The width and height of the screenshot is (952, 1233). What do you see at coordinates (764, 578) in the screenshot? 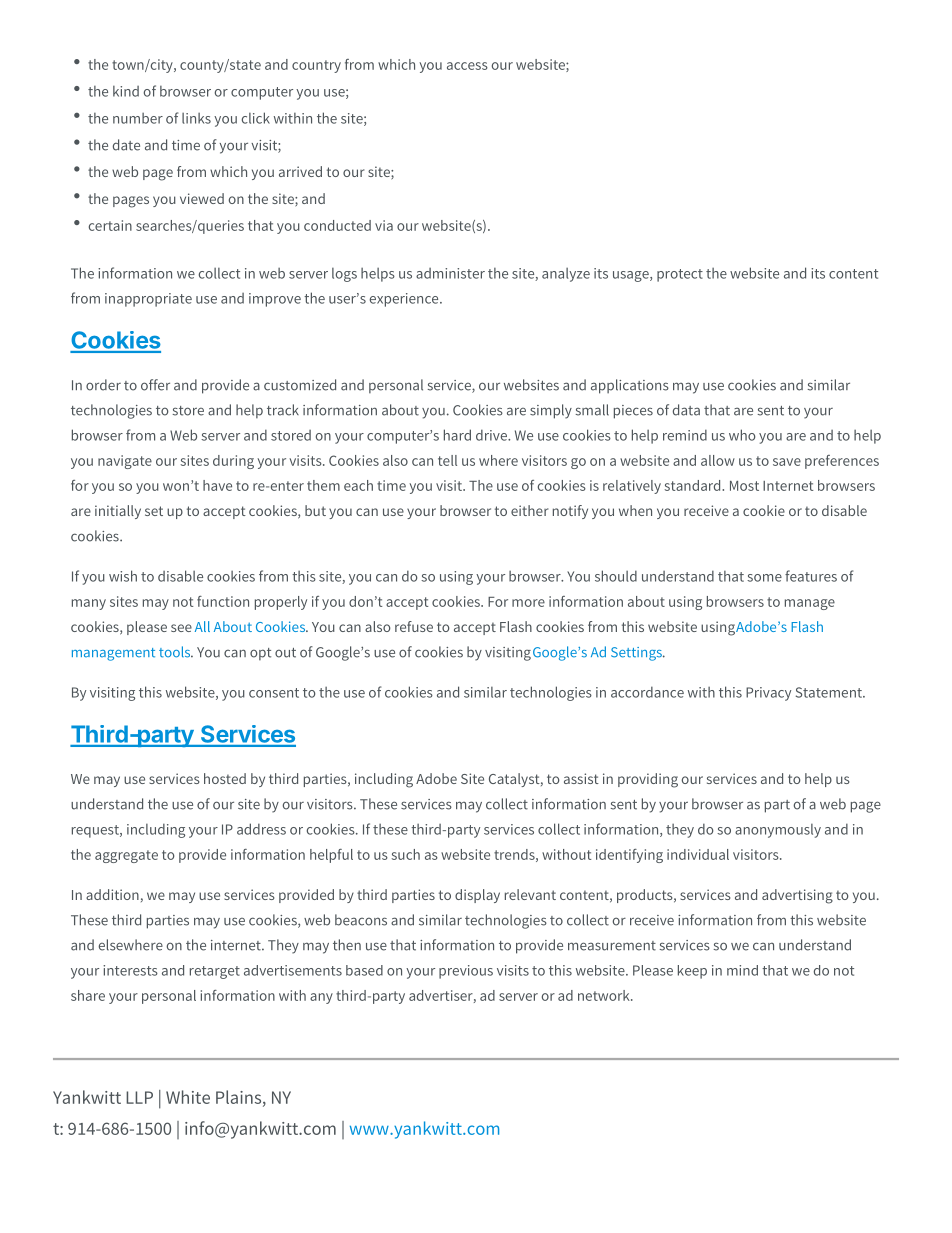
I see `some` at bounding box center [764, 578].
